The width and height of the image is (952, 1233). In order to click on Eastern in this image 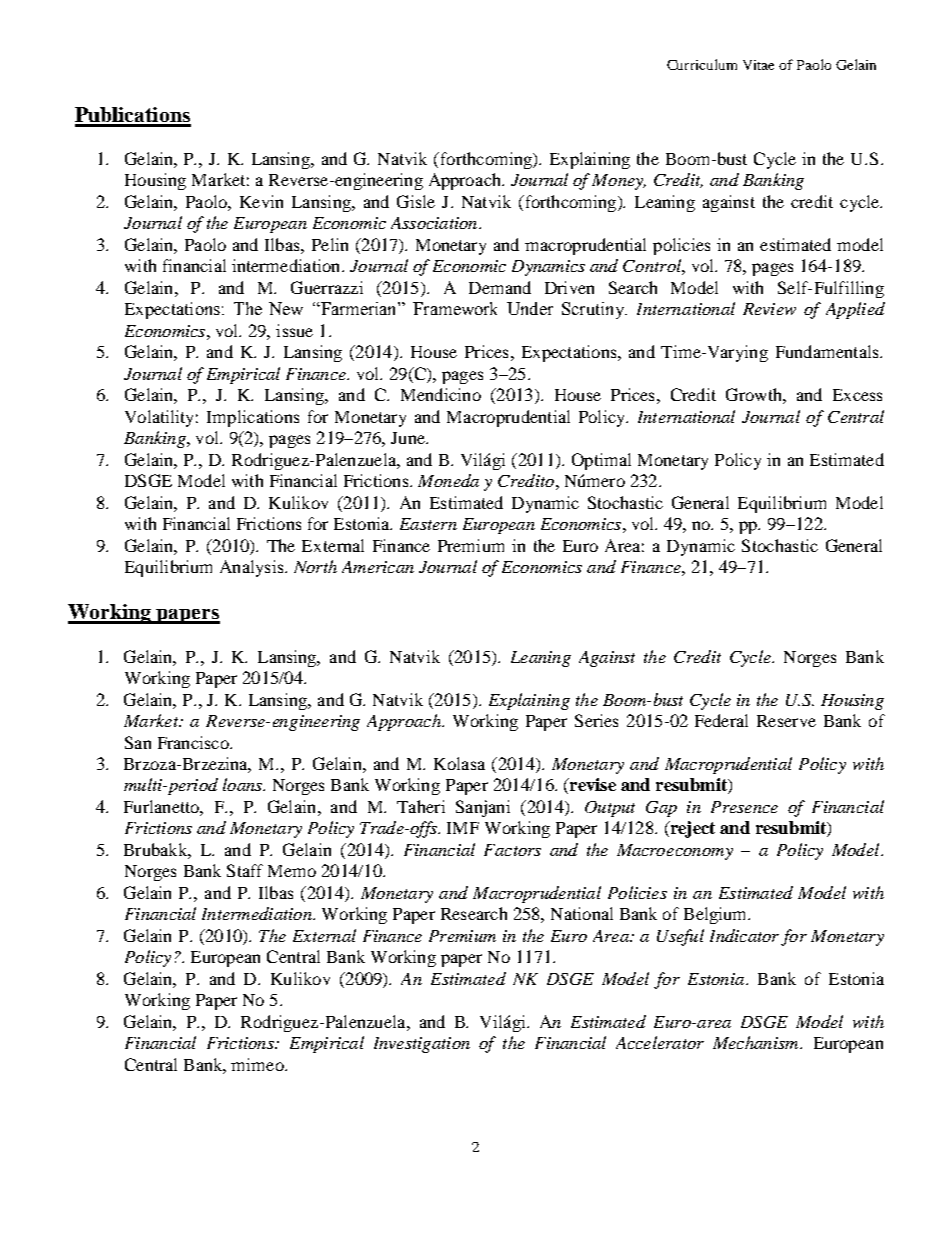, I will do `click(428, 524)`.
